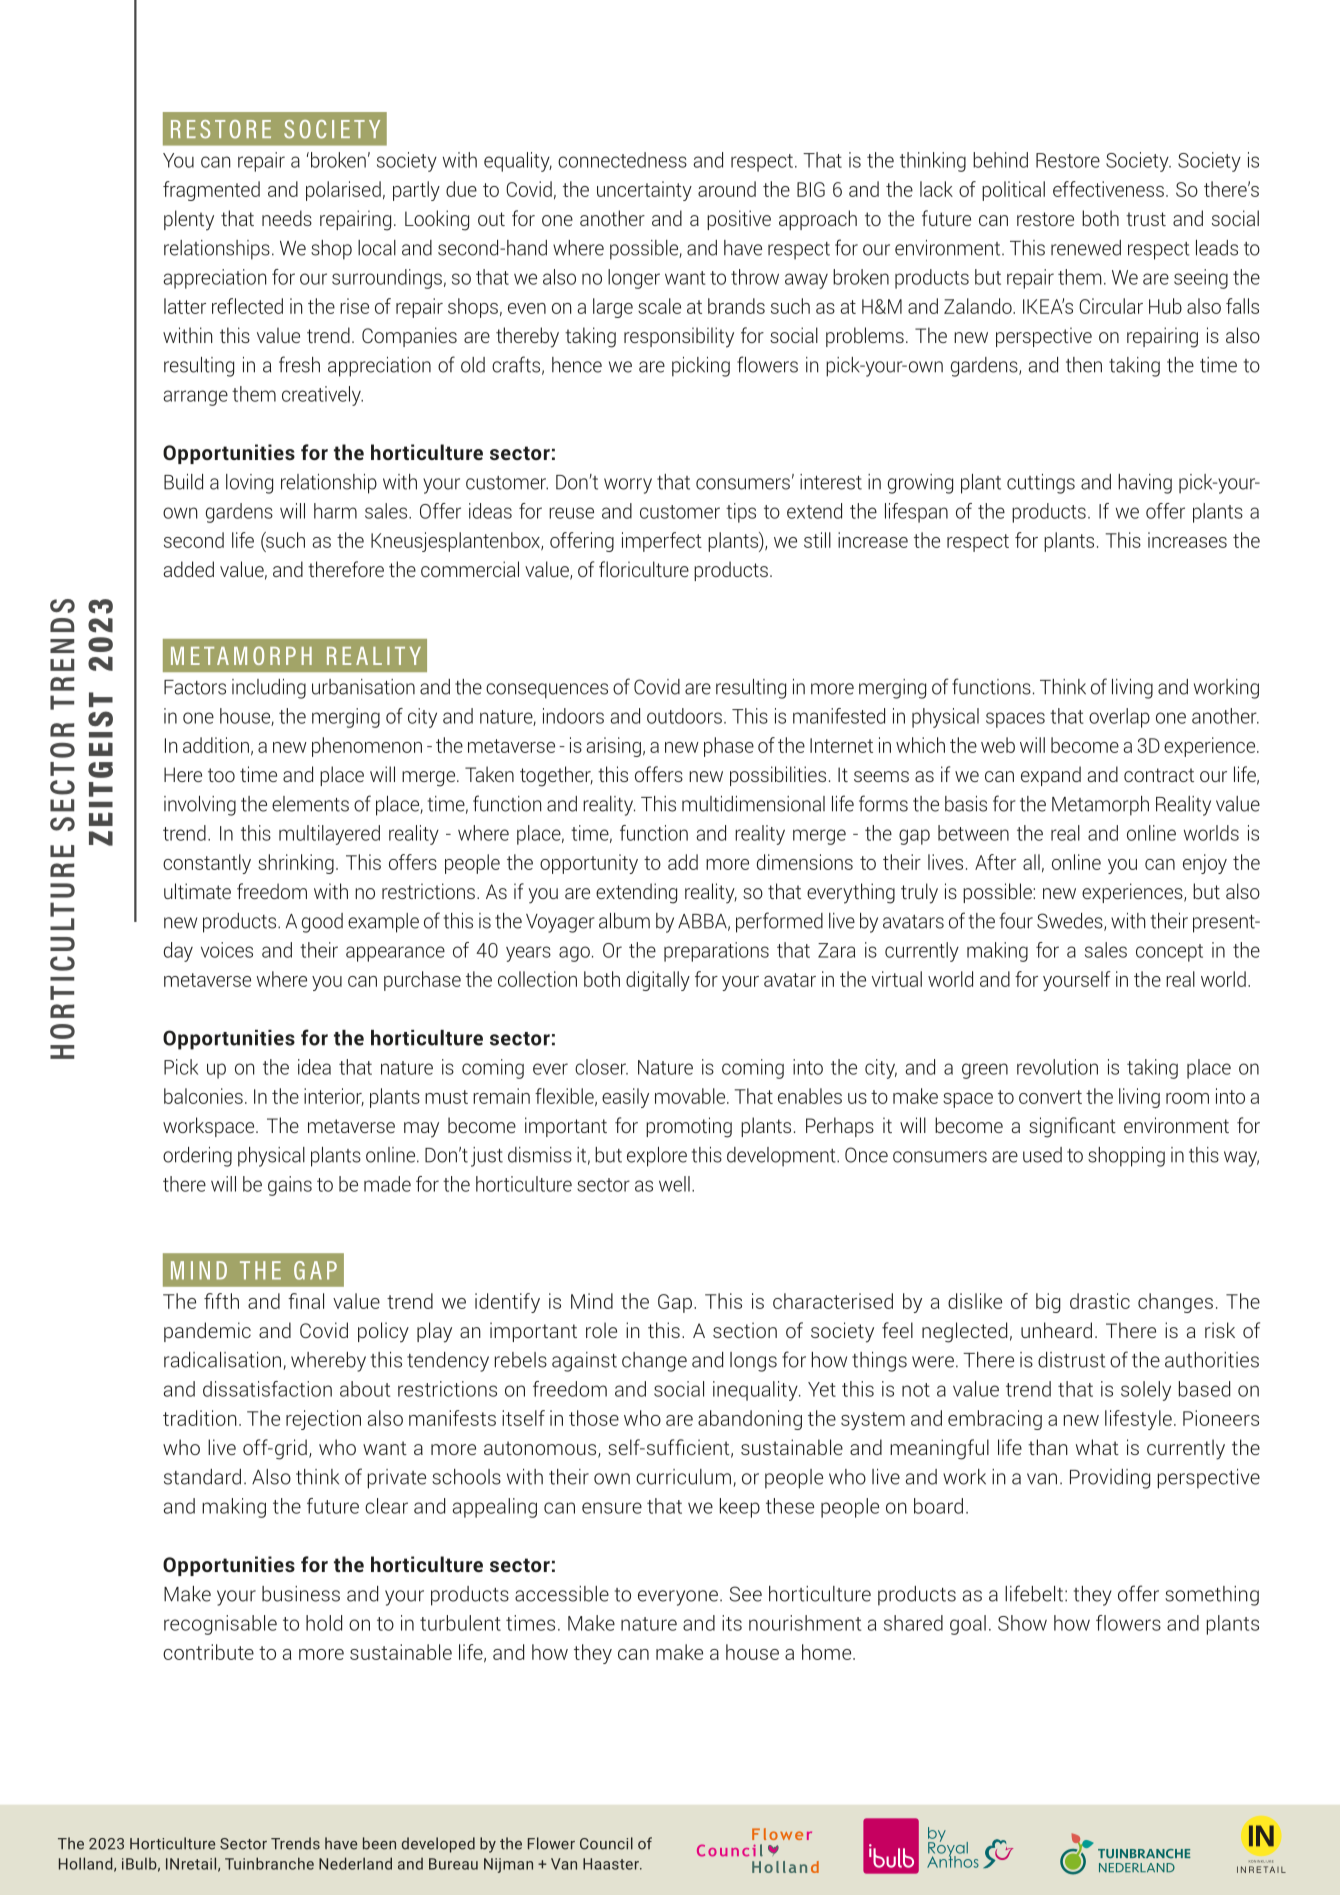 This image has height=1895, width=1340. Describe the element at coordinates (1057, 1067) in the image. I see `revolution` at that location.
